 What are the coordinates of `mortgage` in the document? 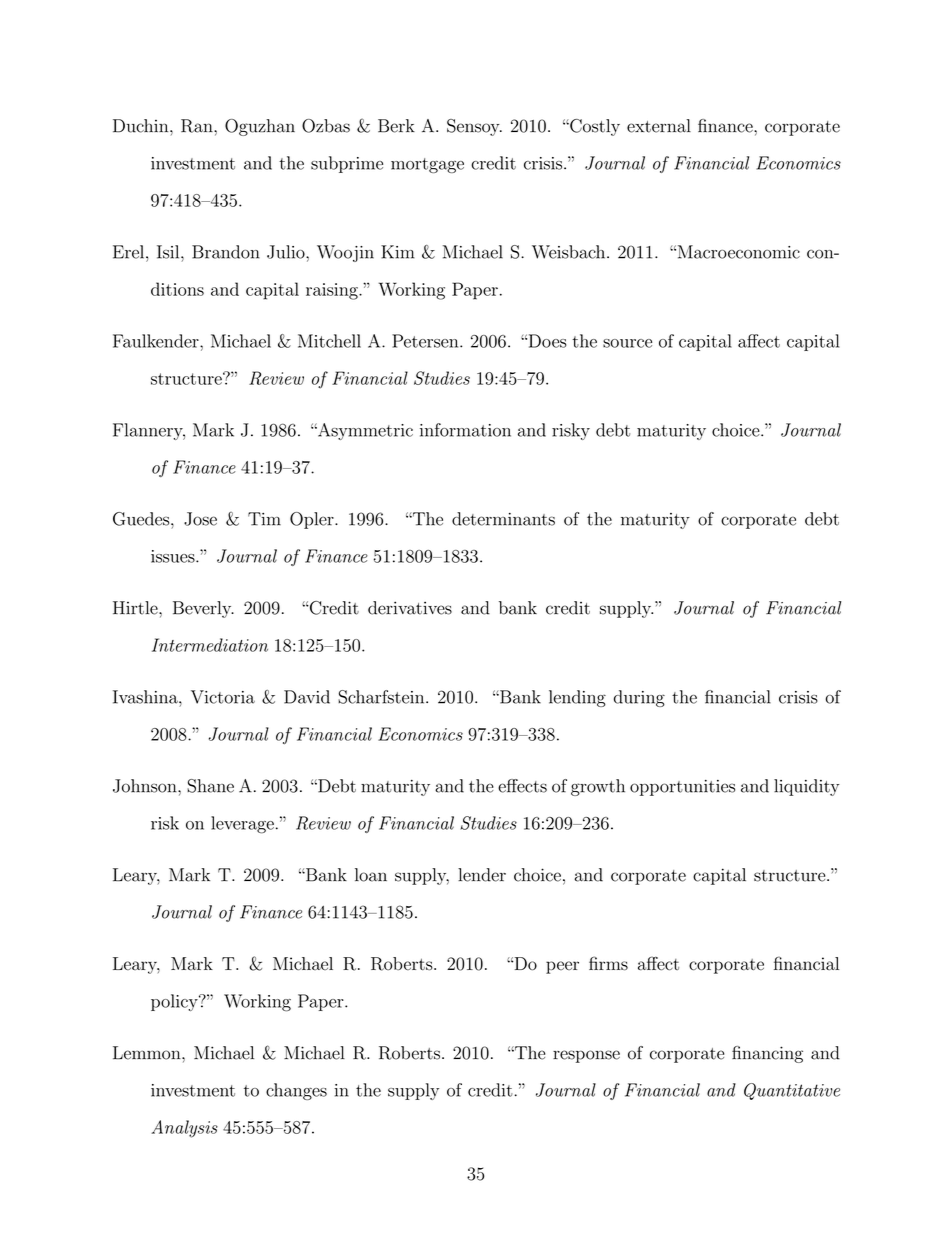 It's located at (427, 165).
